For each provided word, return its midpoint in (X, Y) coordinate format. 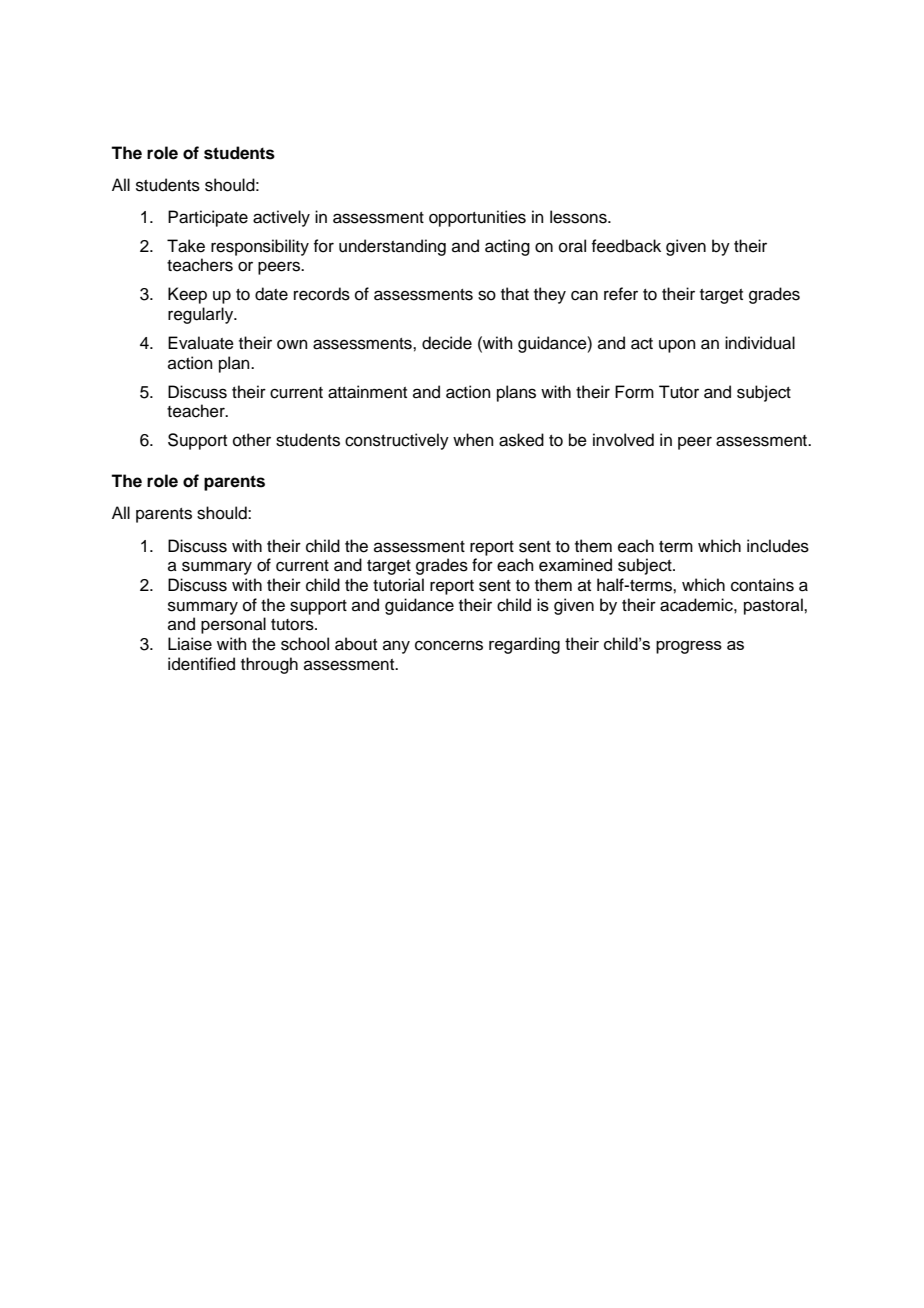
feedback (626, 246)
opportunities (477, 218)
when (473, 440)
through (269, 665)
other (252, 440)
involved (623, 440)
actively (281, 218)
